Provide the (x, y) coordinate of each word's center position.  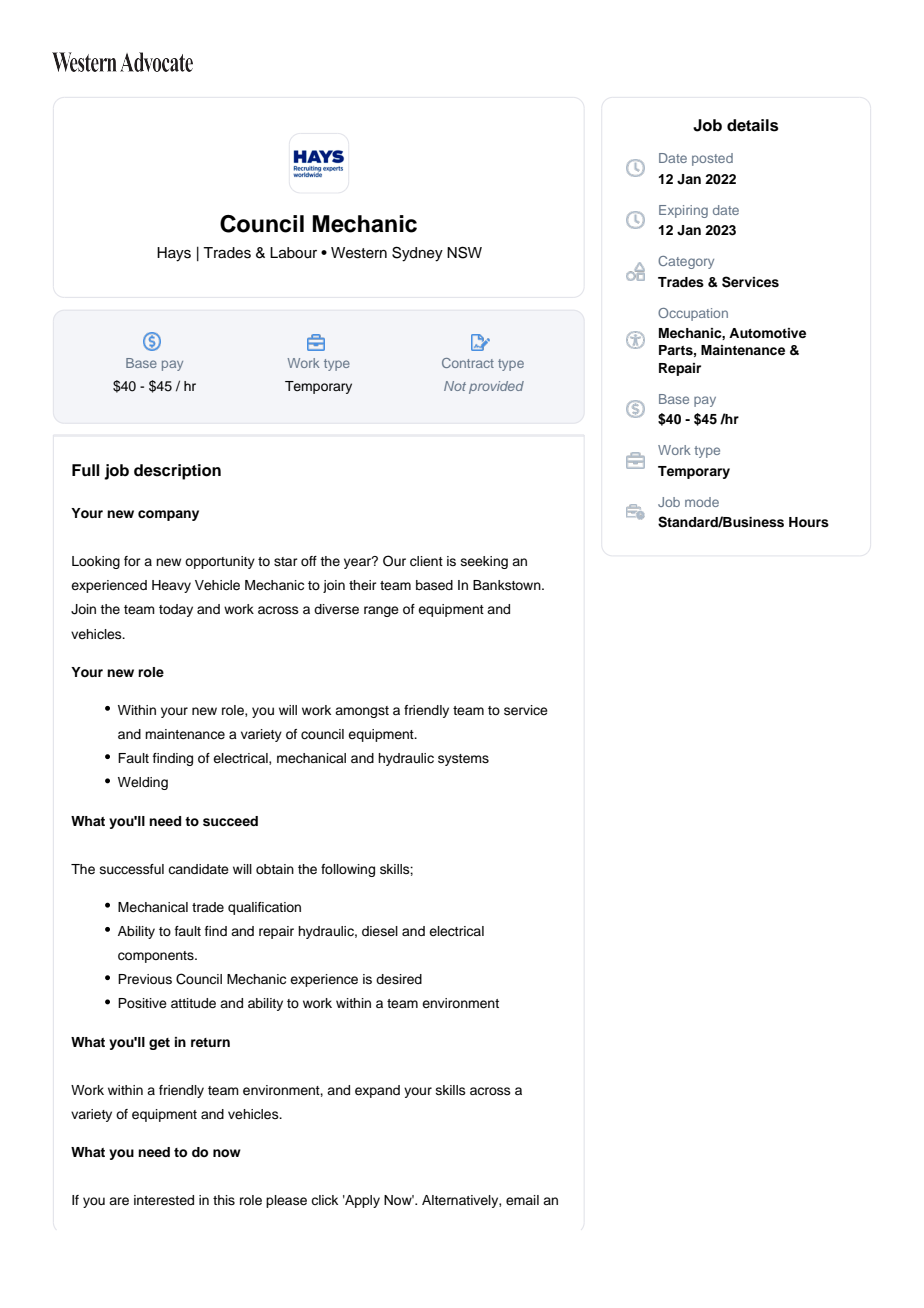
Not (455, 386)
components (157, 957)
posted (712, 159)
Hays (174, 254)
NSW (464, 252)
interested (164, 1200)
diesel (380, 931)
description (177, 472)
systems (463, 760)
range (381, 611)
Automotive (767, 333)
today (176, 610)
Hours (809, 522)
